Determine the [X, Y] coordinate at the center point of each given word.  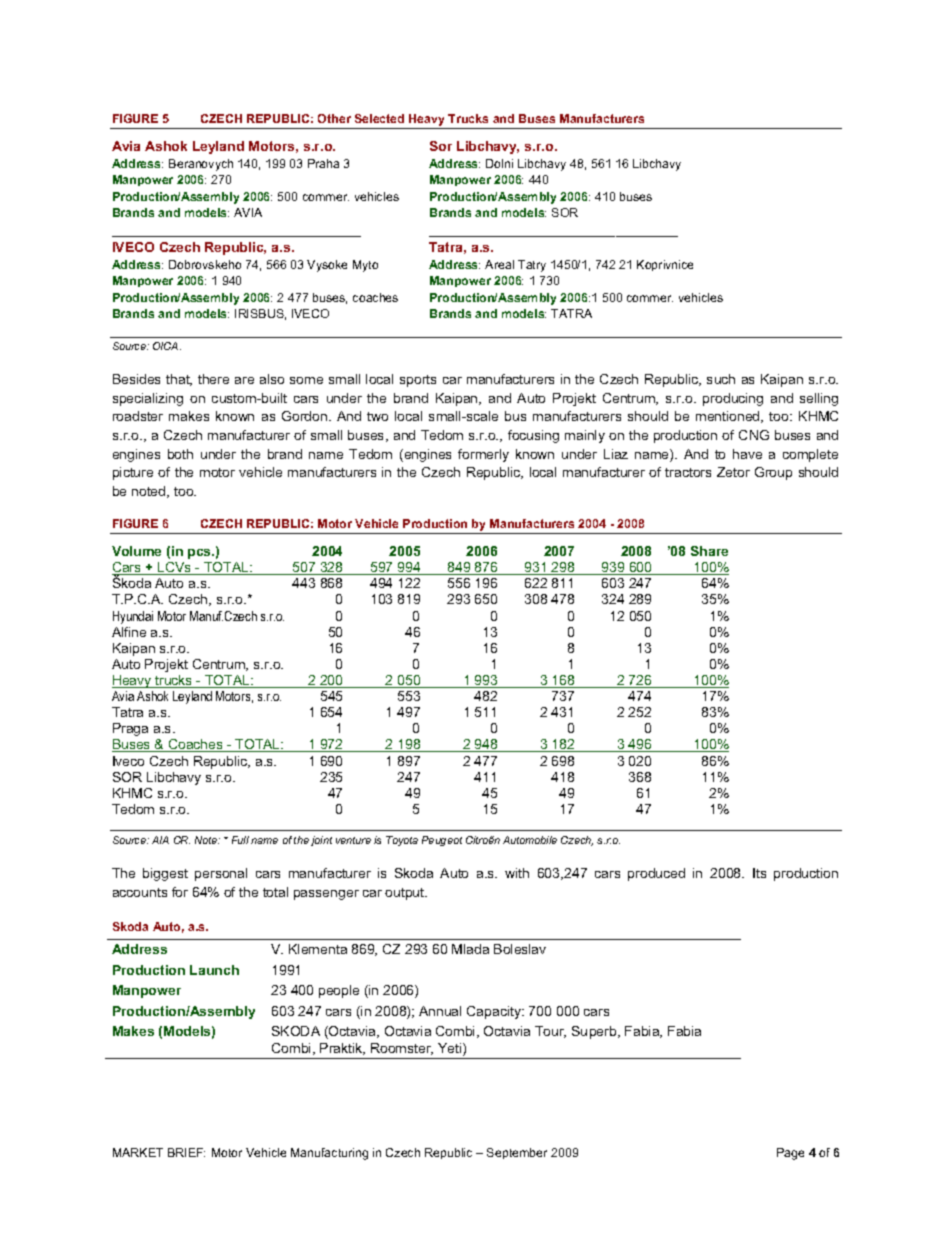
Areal [499, 264]
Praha [323, 163]
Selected [379, 118]
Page [790, 1154]
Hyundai [133, 617]
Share [709, 551]
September [517, 1153]
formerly [483, 455]
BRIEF [186, 1152]
